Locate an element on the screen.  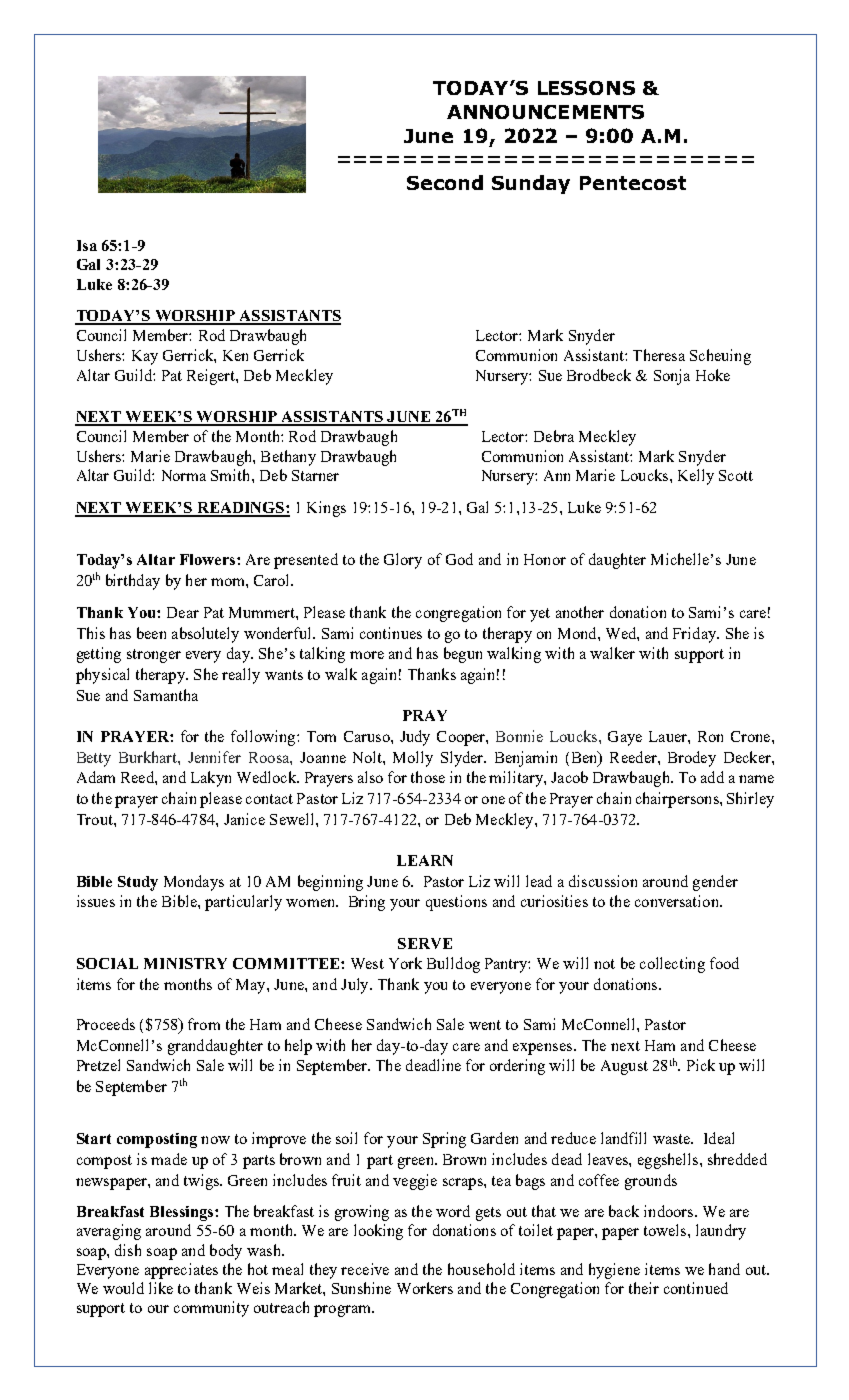
Judy is located at coordinates (415, 738).
